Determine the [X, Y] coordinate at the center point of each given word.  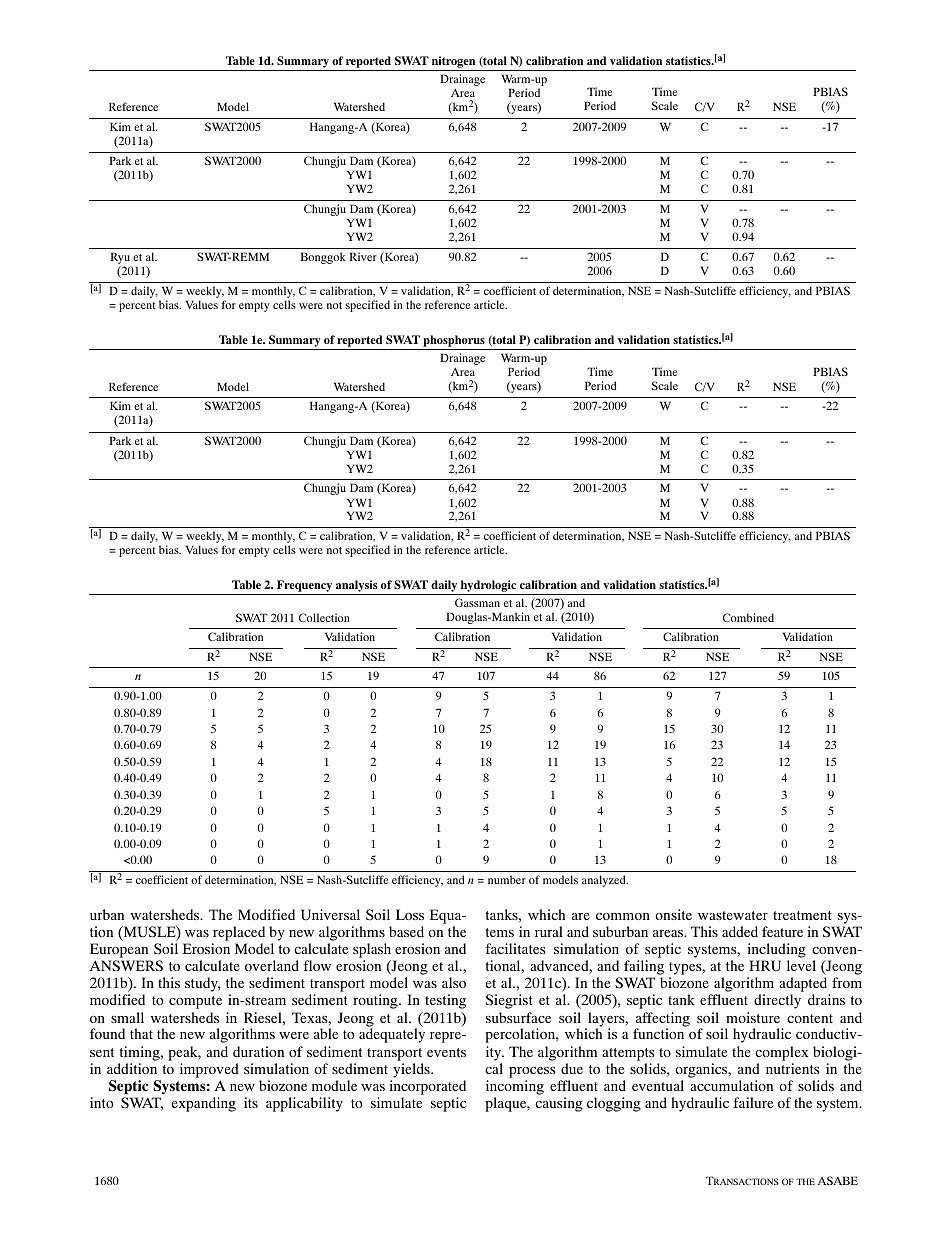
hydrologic [489, 587]
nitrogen [453, 62]
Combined [748, 617]
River [363, 256]
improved [209, 1070]
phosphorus [454, 342]
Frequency [305, 587]
